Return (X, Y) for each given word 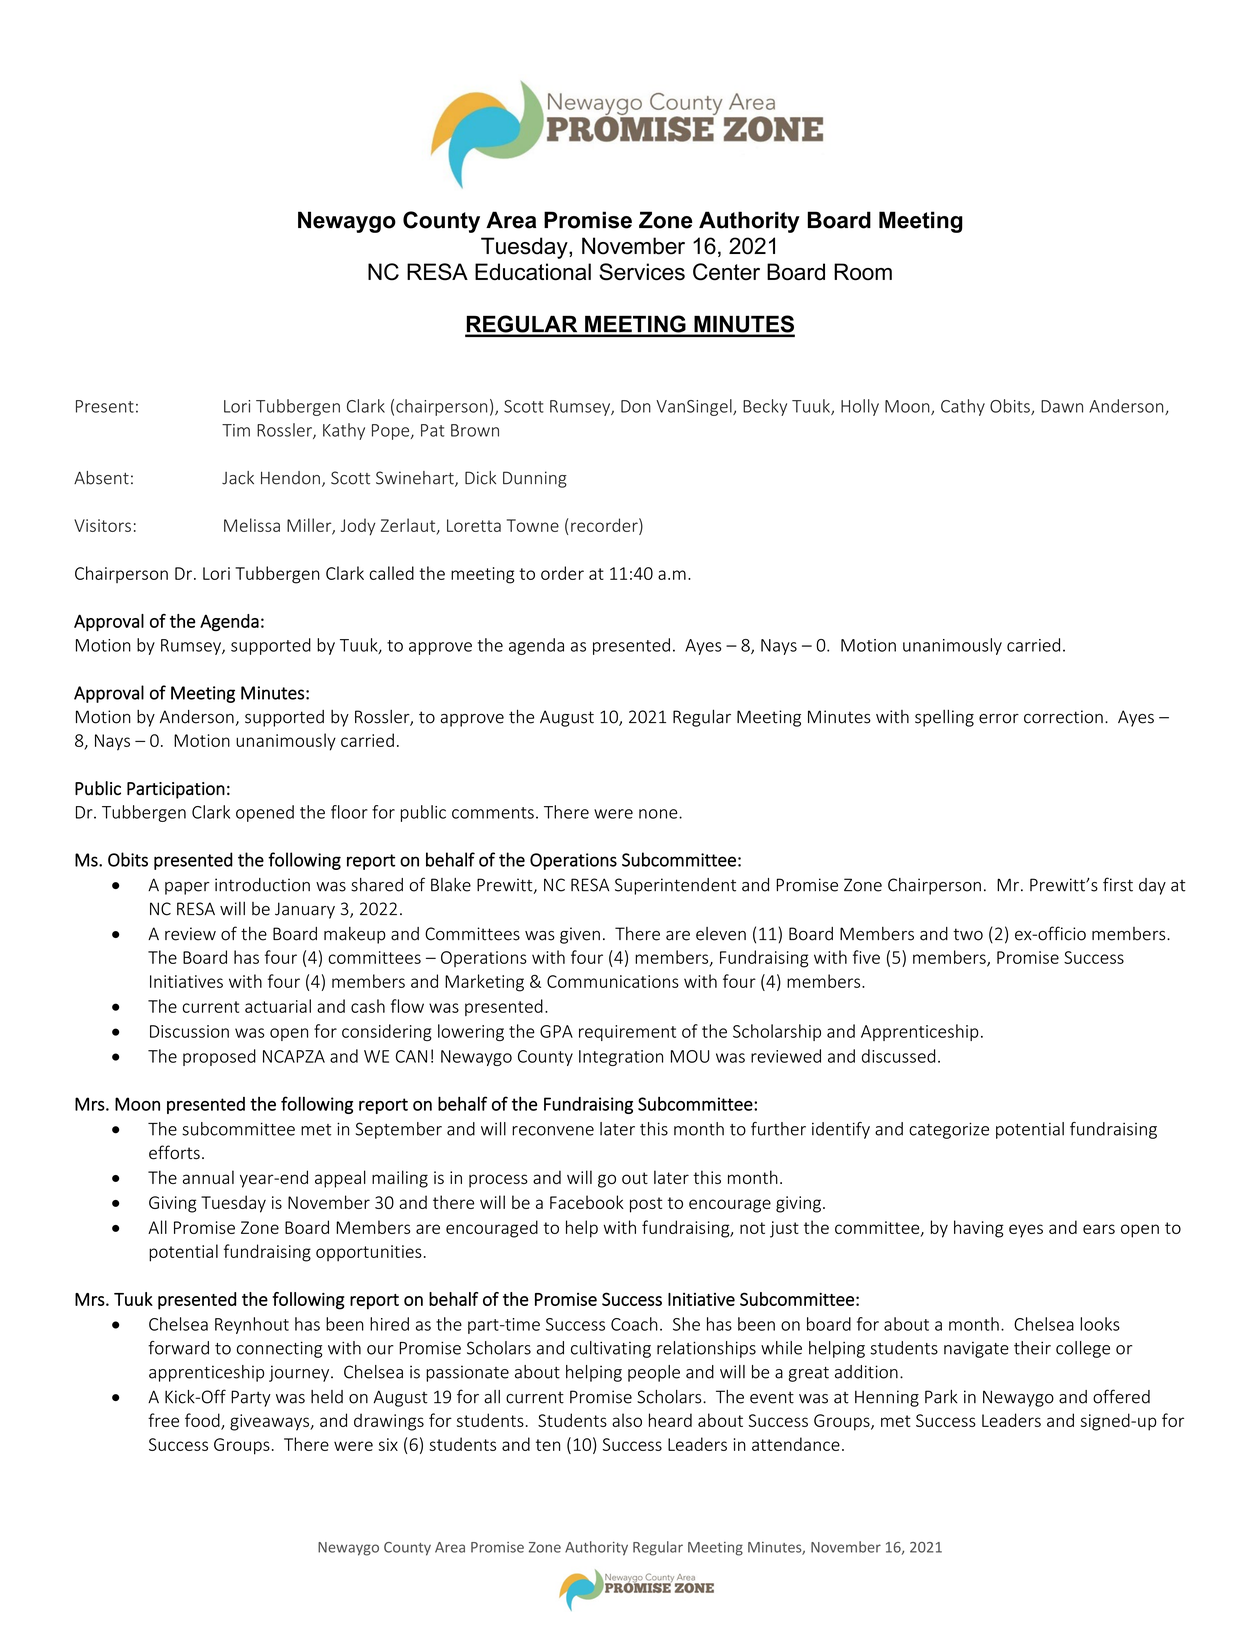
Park (941, 1397)
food (203, 1421)
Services (642, 272)
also (627, 1420)
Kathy (344, 431)
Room (863, 272)
